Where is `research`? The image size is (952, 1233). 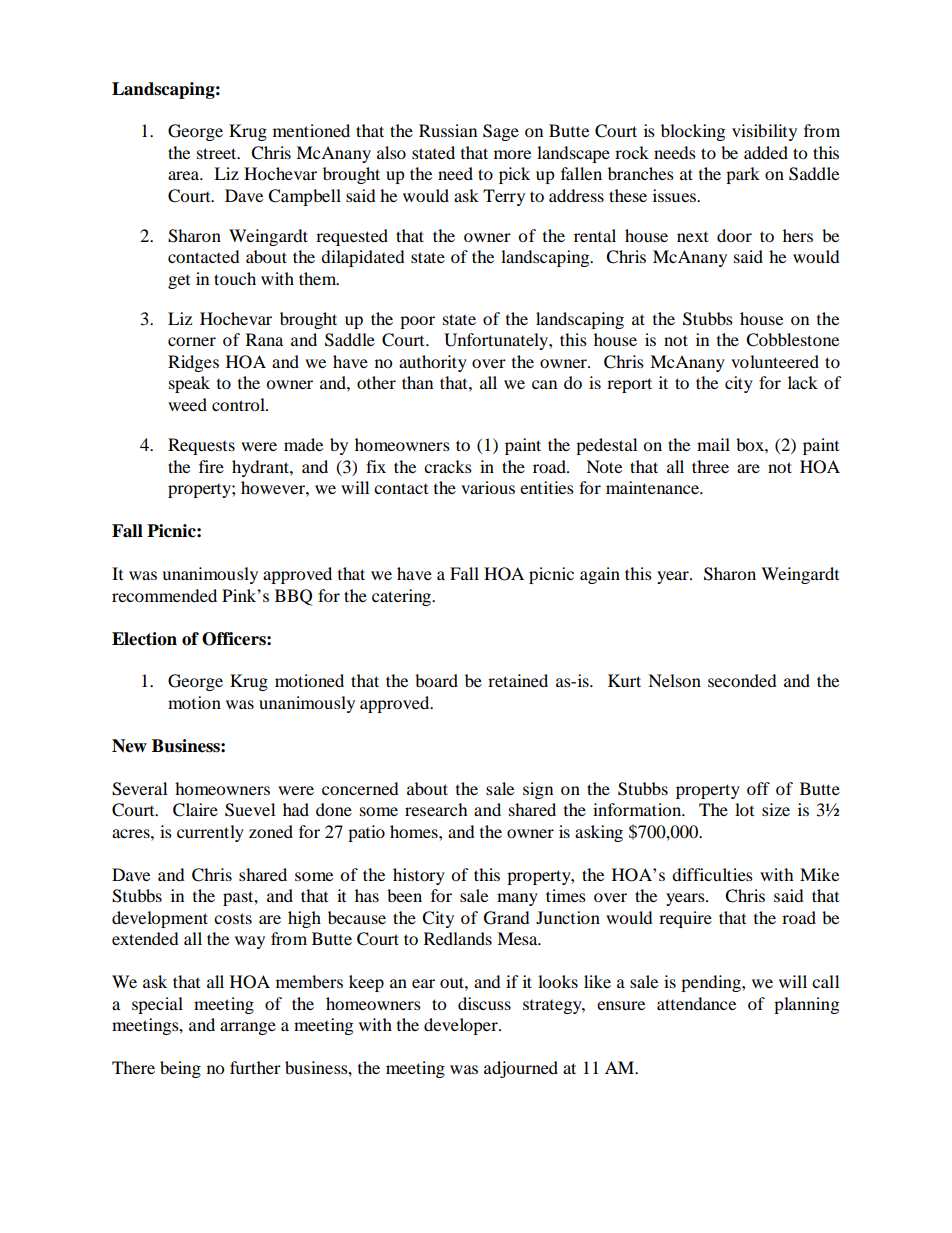 research is located at coordinates (436, 809).
